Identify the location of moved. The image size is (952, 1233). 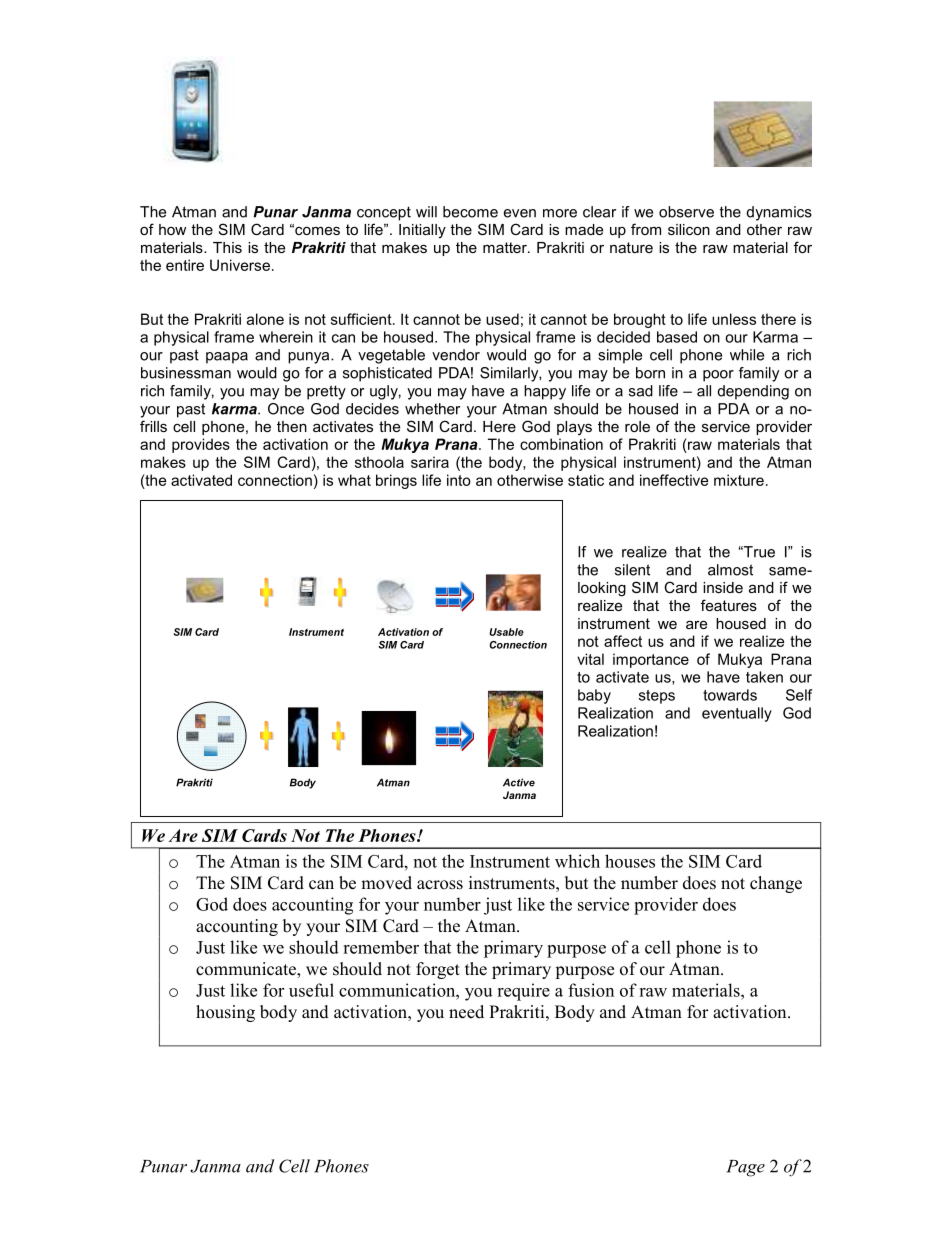
(386, 883).
